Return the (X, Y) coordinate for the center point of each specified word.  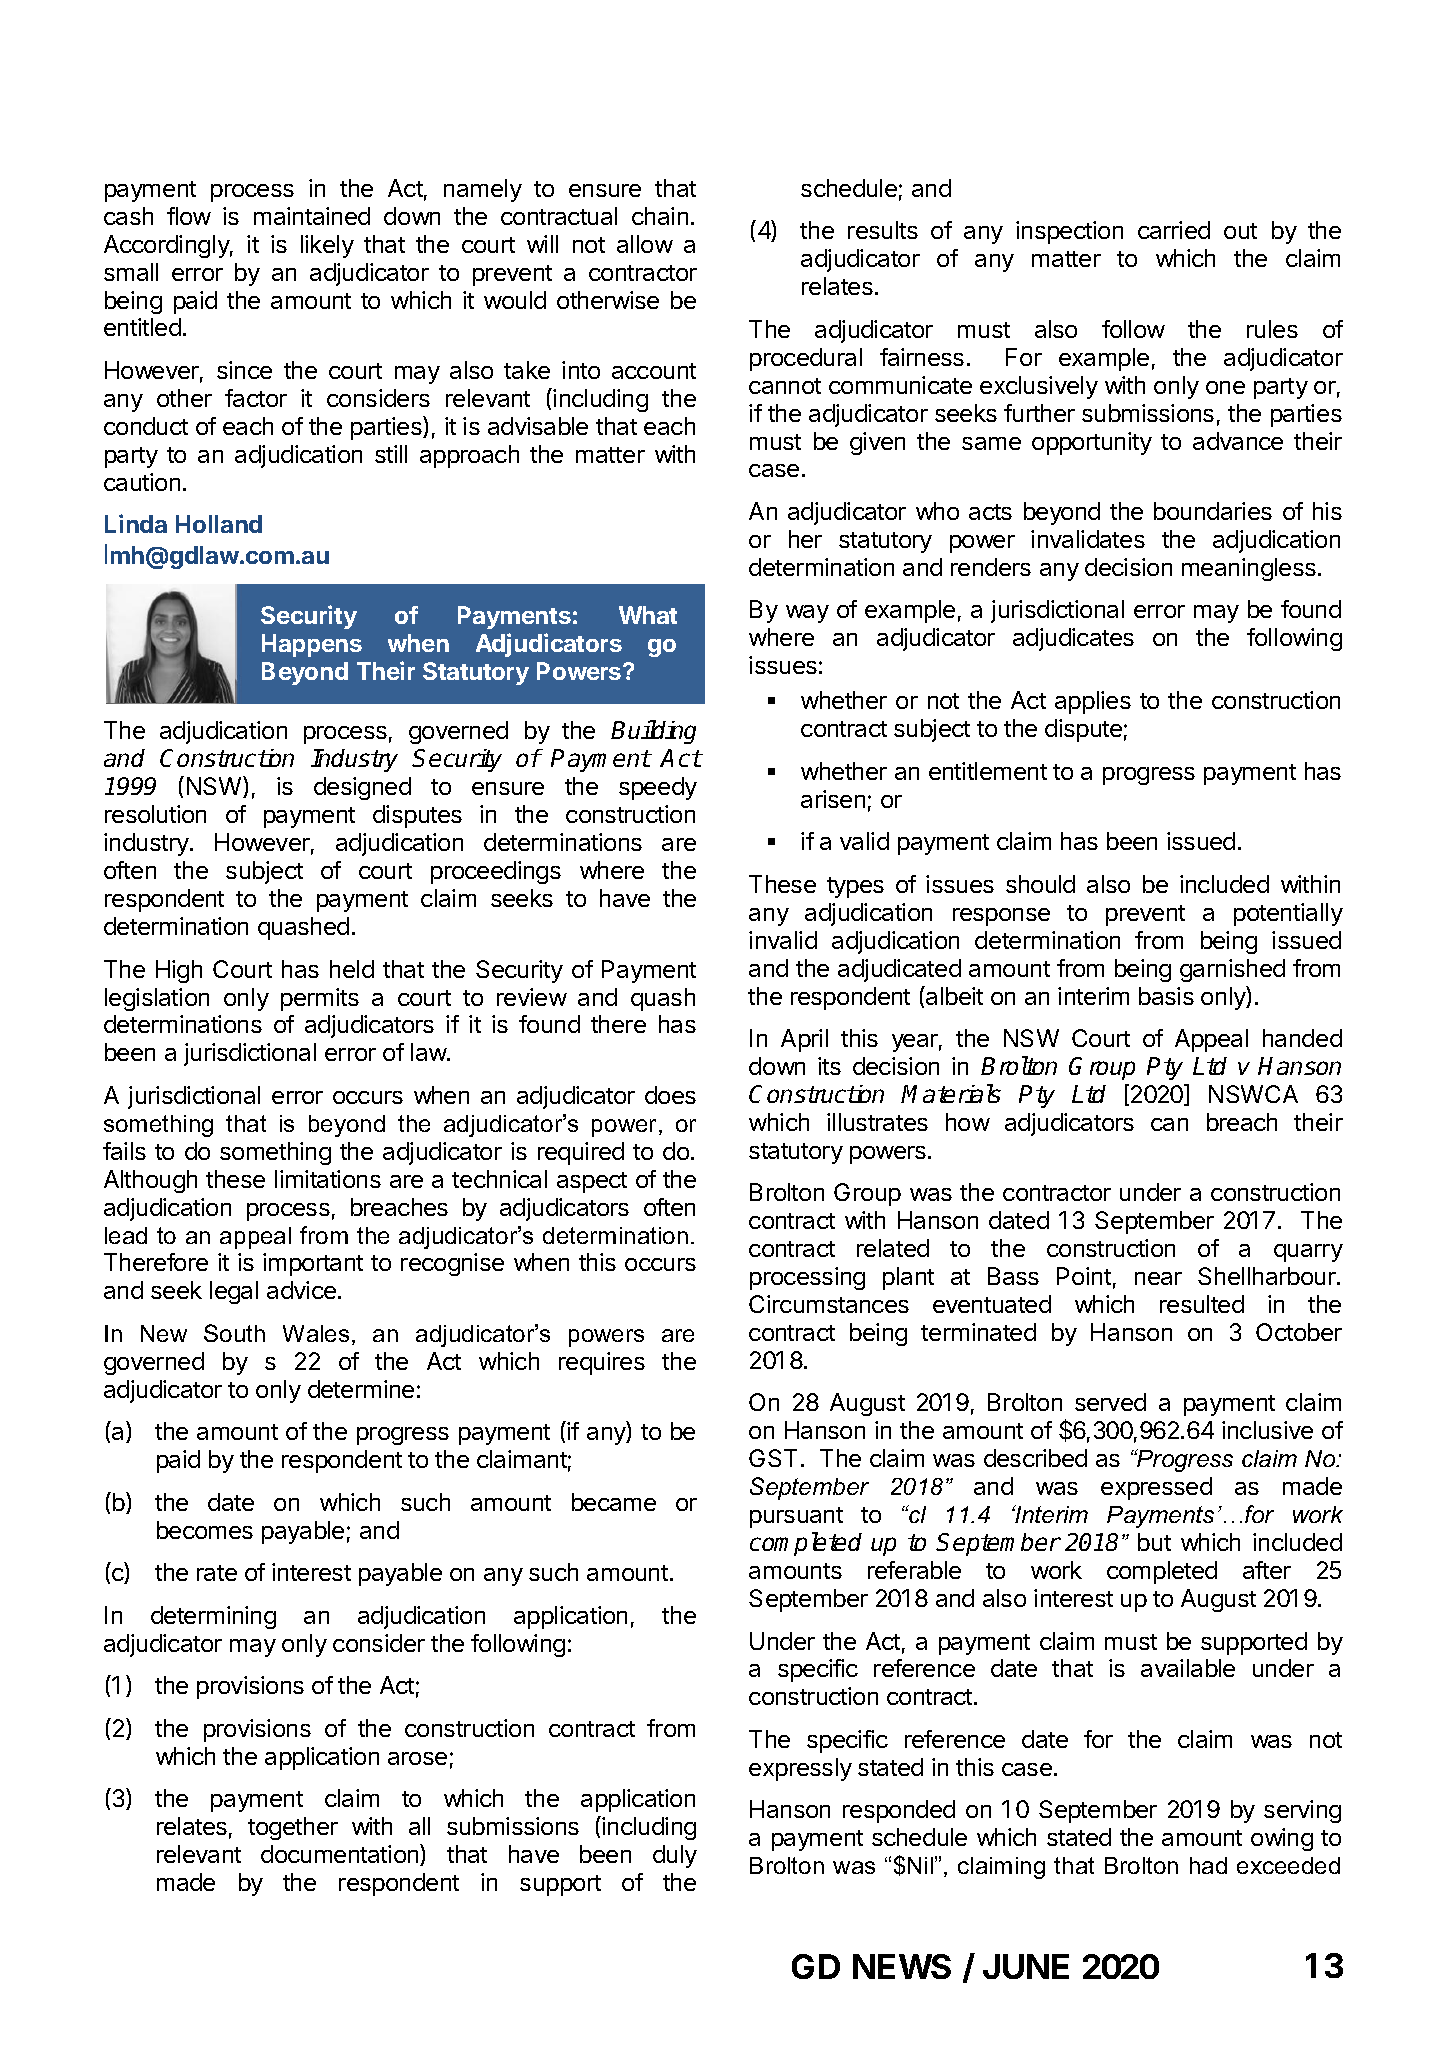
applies (1093, 702)
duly (675, 1856)
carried (1174, 230)
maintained (312, 216)
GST (773, 1458)
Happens (312, 645)
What (648, 615)
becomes (205, 1530)
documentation (341, 1855)
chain (660, 216)
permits (320, 999)
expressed (1156, 1488)
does (670, 1095)
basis (1166, 996)
